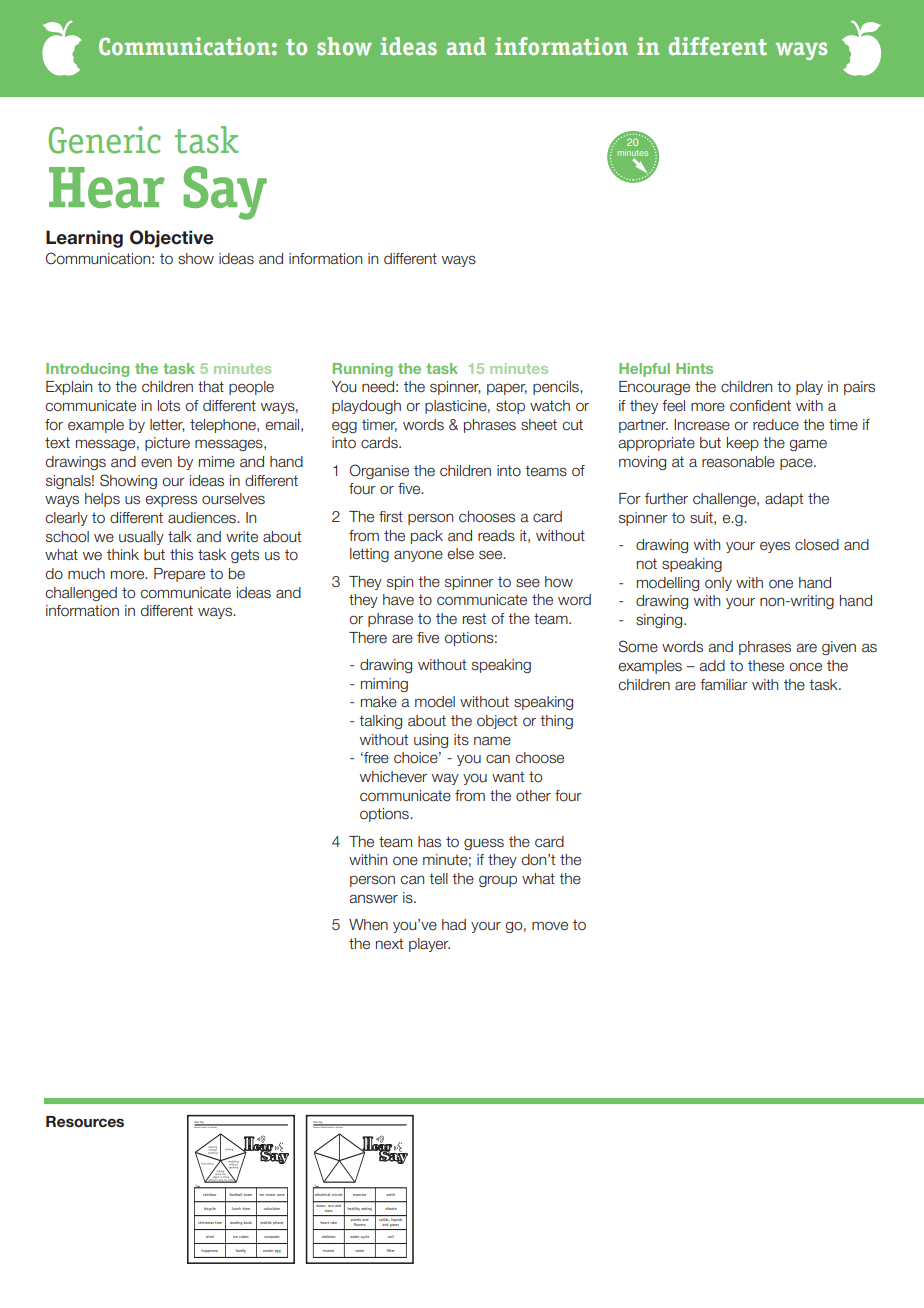 The image size is (924, 1308). I want to click on Hints, so click(694, 368).
